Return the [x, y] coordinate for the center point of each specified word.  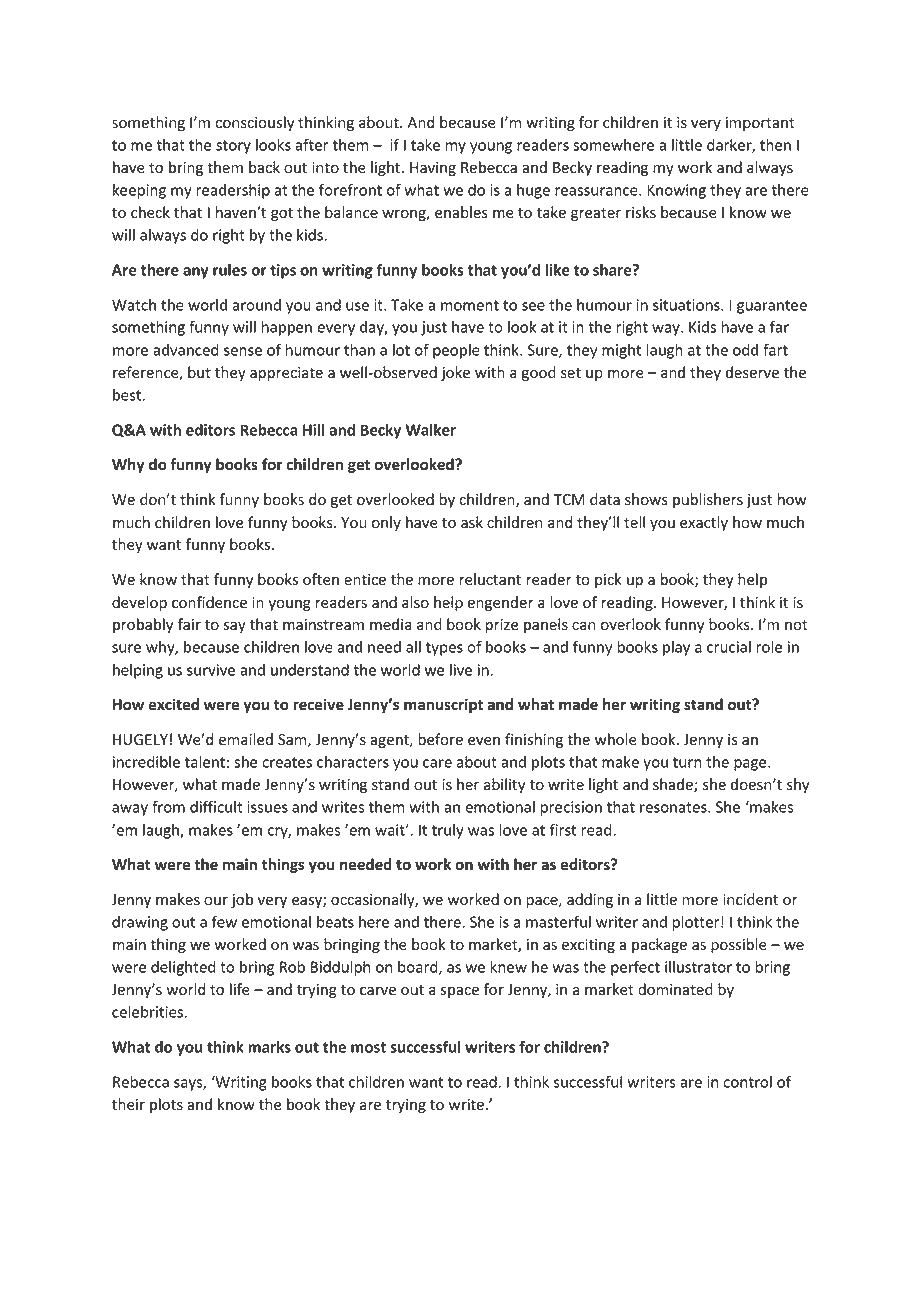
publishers [708, 500]
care [437, 763]
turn [687, 762]
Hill [314, 430]
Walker [430, 430]
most [368, 1047]
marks [269, 1047]
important [760, 124]
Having [433, 169]
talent [205, 762]
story [233, 147]
